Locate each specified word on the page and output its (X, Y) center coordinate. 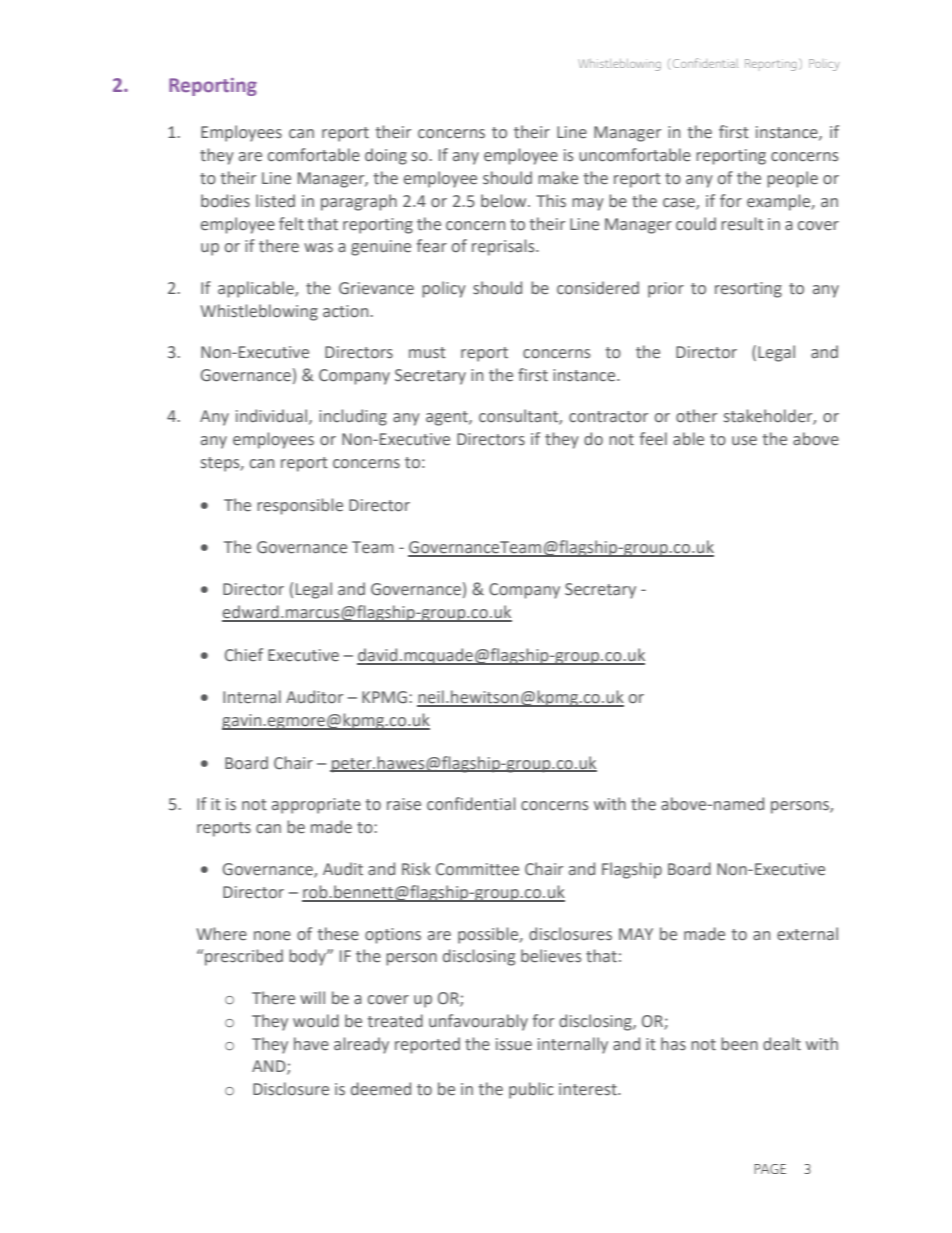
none (272, 935)
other (696, 416)
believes (551, 956)
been (739, 1044)
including (353, 417)
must (427, 353)
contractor (608, 417)
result (742, 224)
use (744, 441)
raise (404, 804)
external (807, 934)
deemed (381, 1089)
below (505, 201)
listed (275, 201)
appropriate (316, 806)
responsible (300, 506)
